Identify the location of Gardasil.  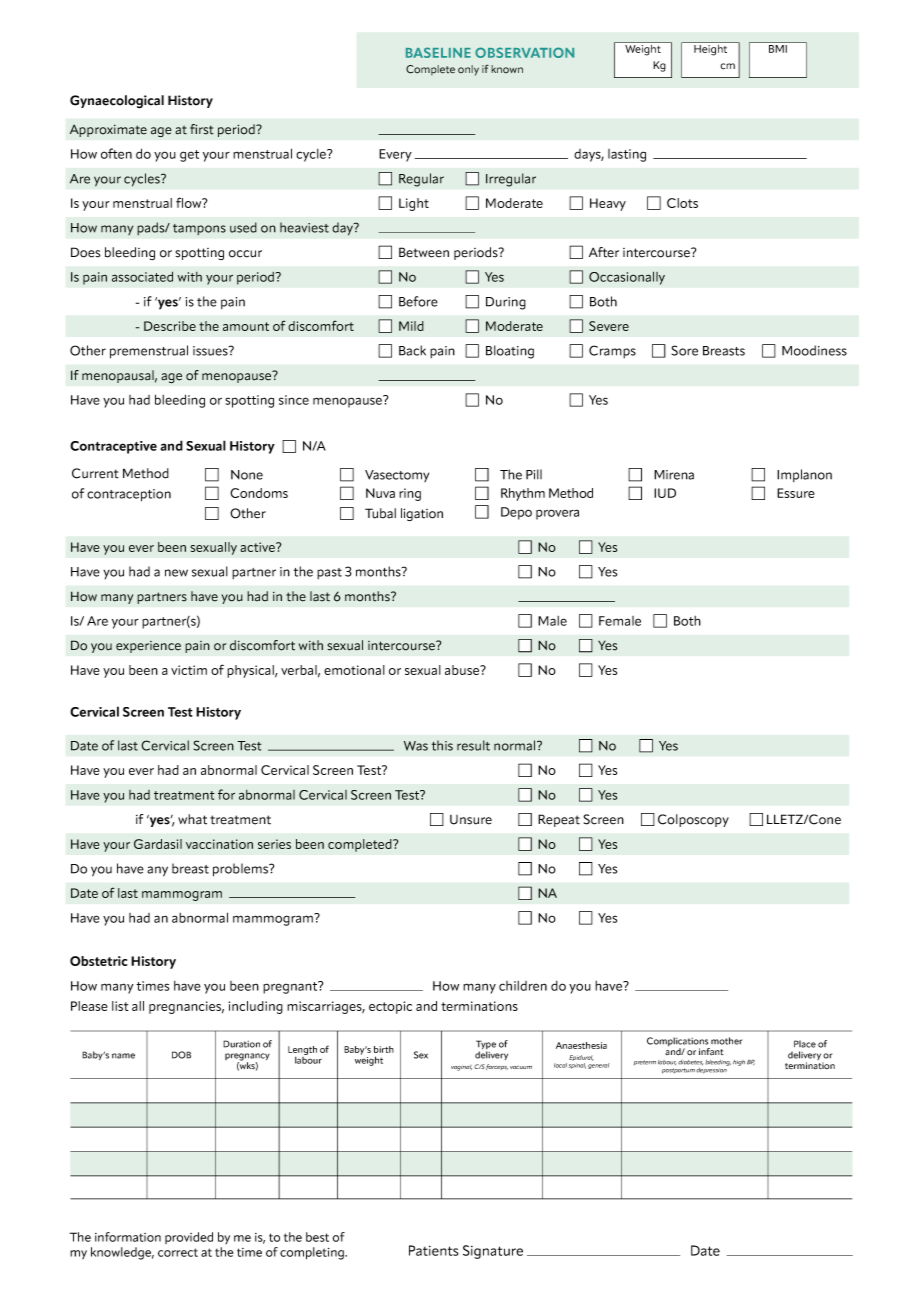
(158, 844).
